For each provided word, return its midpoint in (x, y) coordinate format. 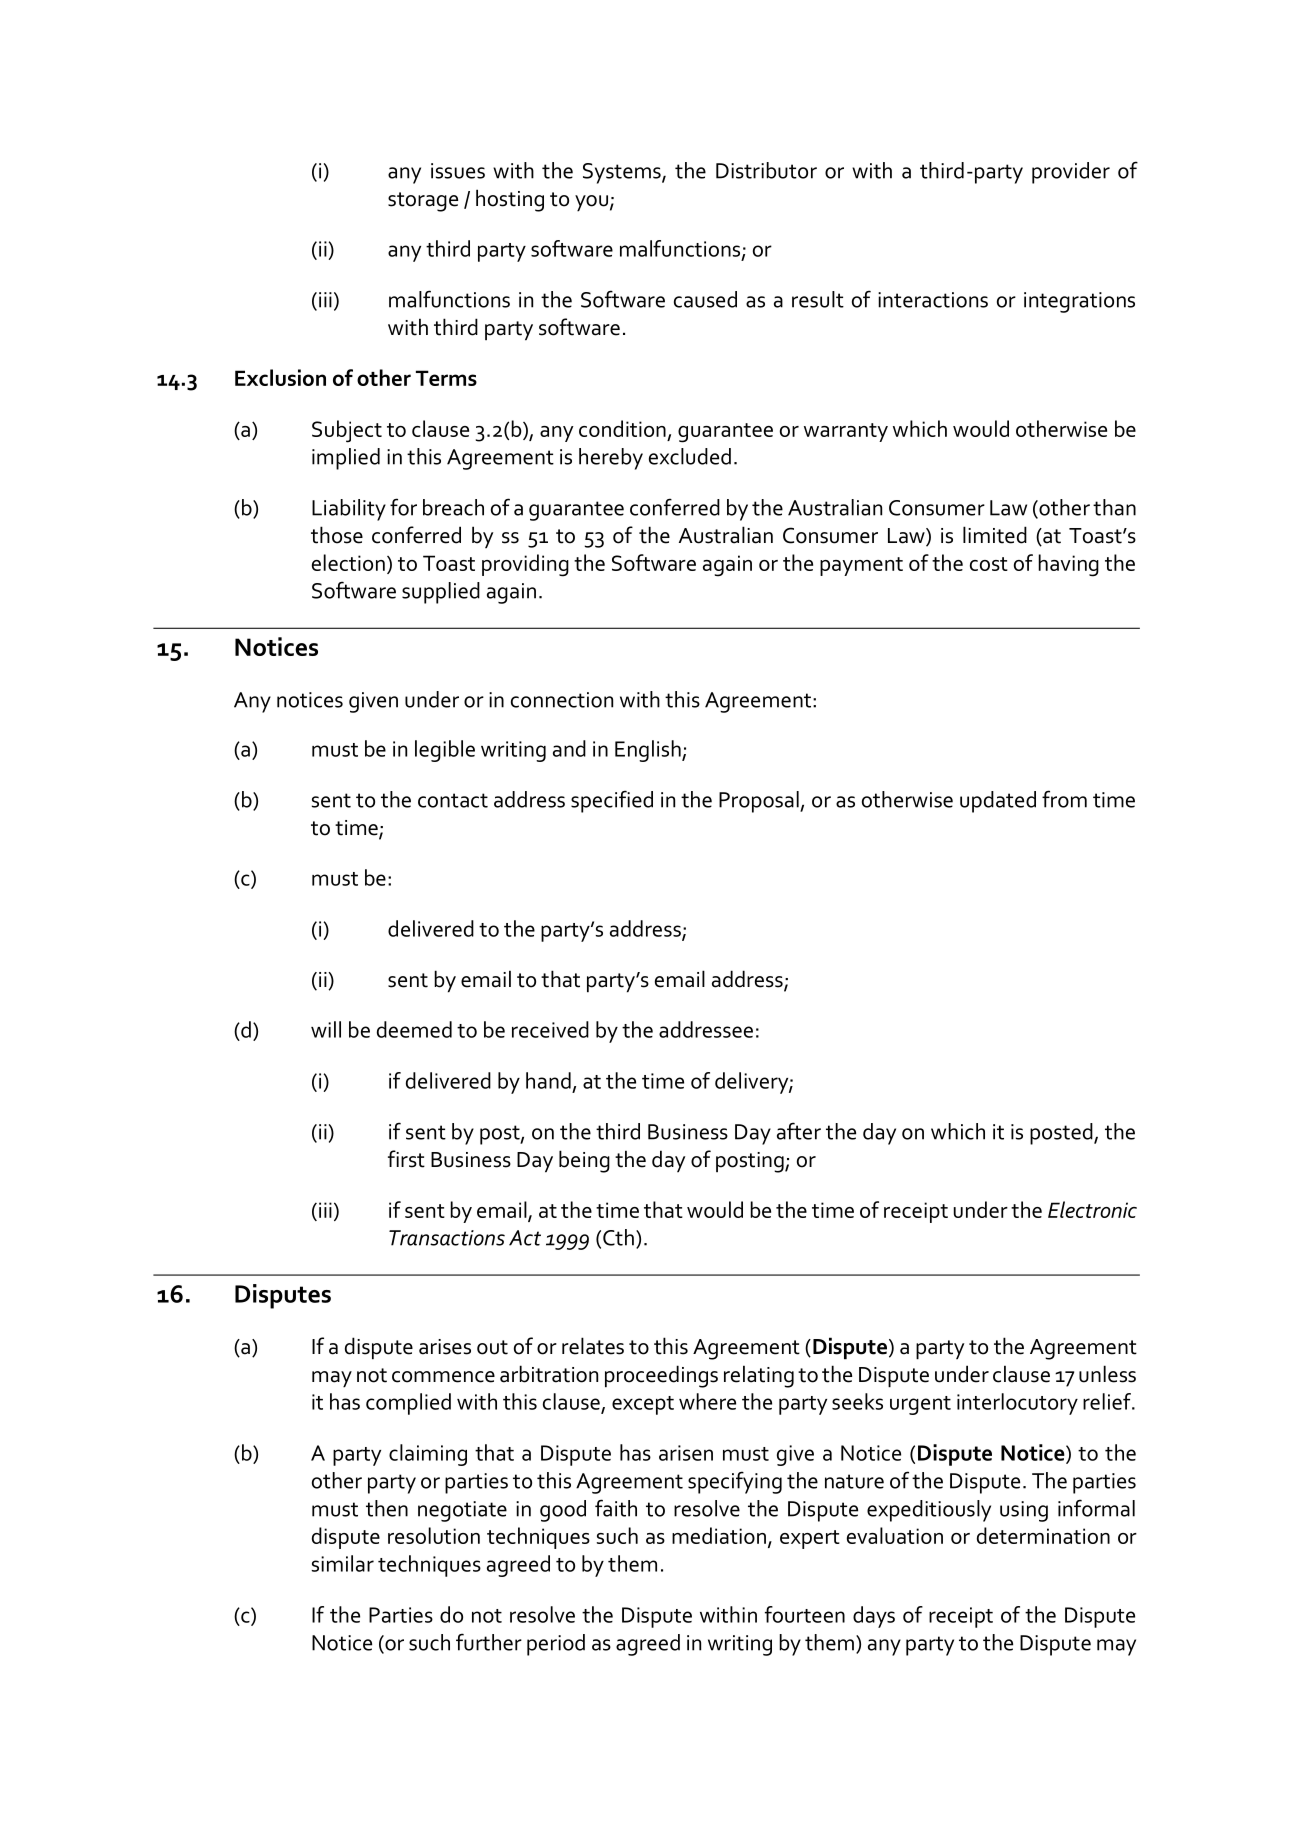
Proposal (760, 802)
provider (1071, 173)
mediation (719, 1535)
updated (998, 802)
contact (453, 800)
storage (423, 202)
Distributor (766, 170)
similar (343, 1563)
